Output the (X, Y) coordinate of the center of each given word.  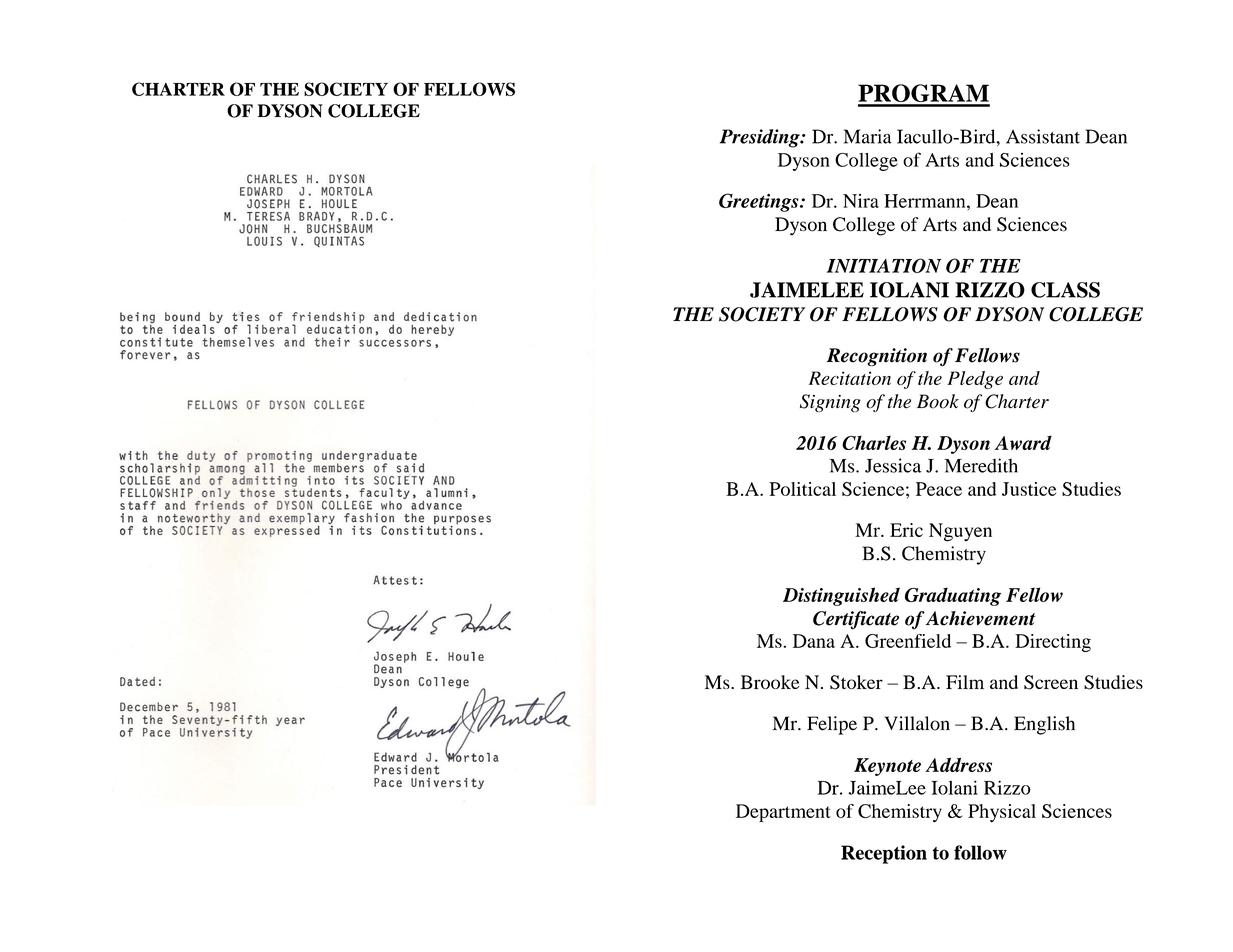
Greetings (760, 202)
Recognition (877, 357)
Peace (939, 489)
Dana (814, 641)
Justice (1029, 489)
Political (802, 489)
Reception (884, 854)
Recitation (850, 378)
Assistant (1043, 136)
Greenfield (908, 641)
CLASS (1065, 290)
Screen (1051, 682)
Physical (1002, 813)
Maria (868, 136)
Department (783, 813)
